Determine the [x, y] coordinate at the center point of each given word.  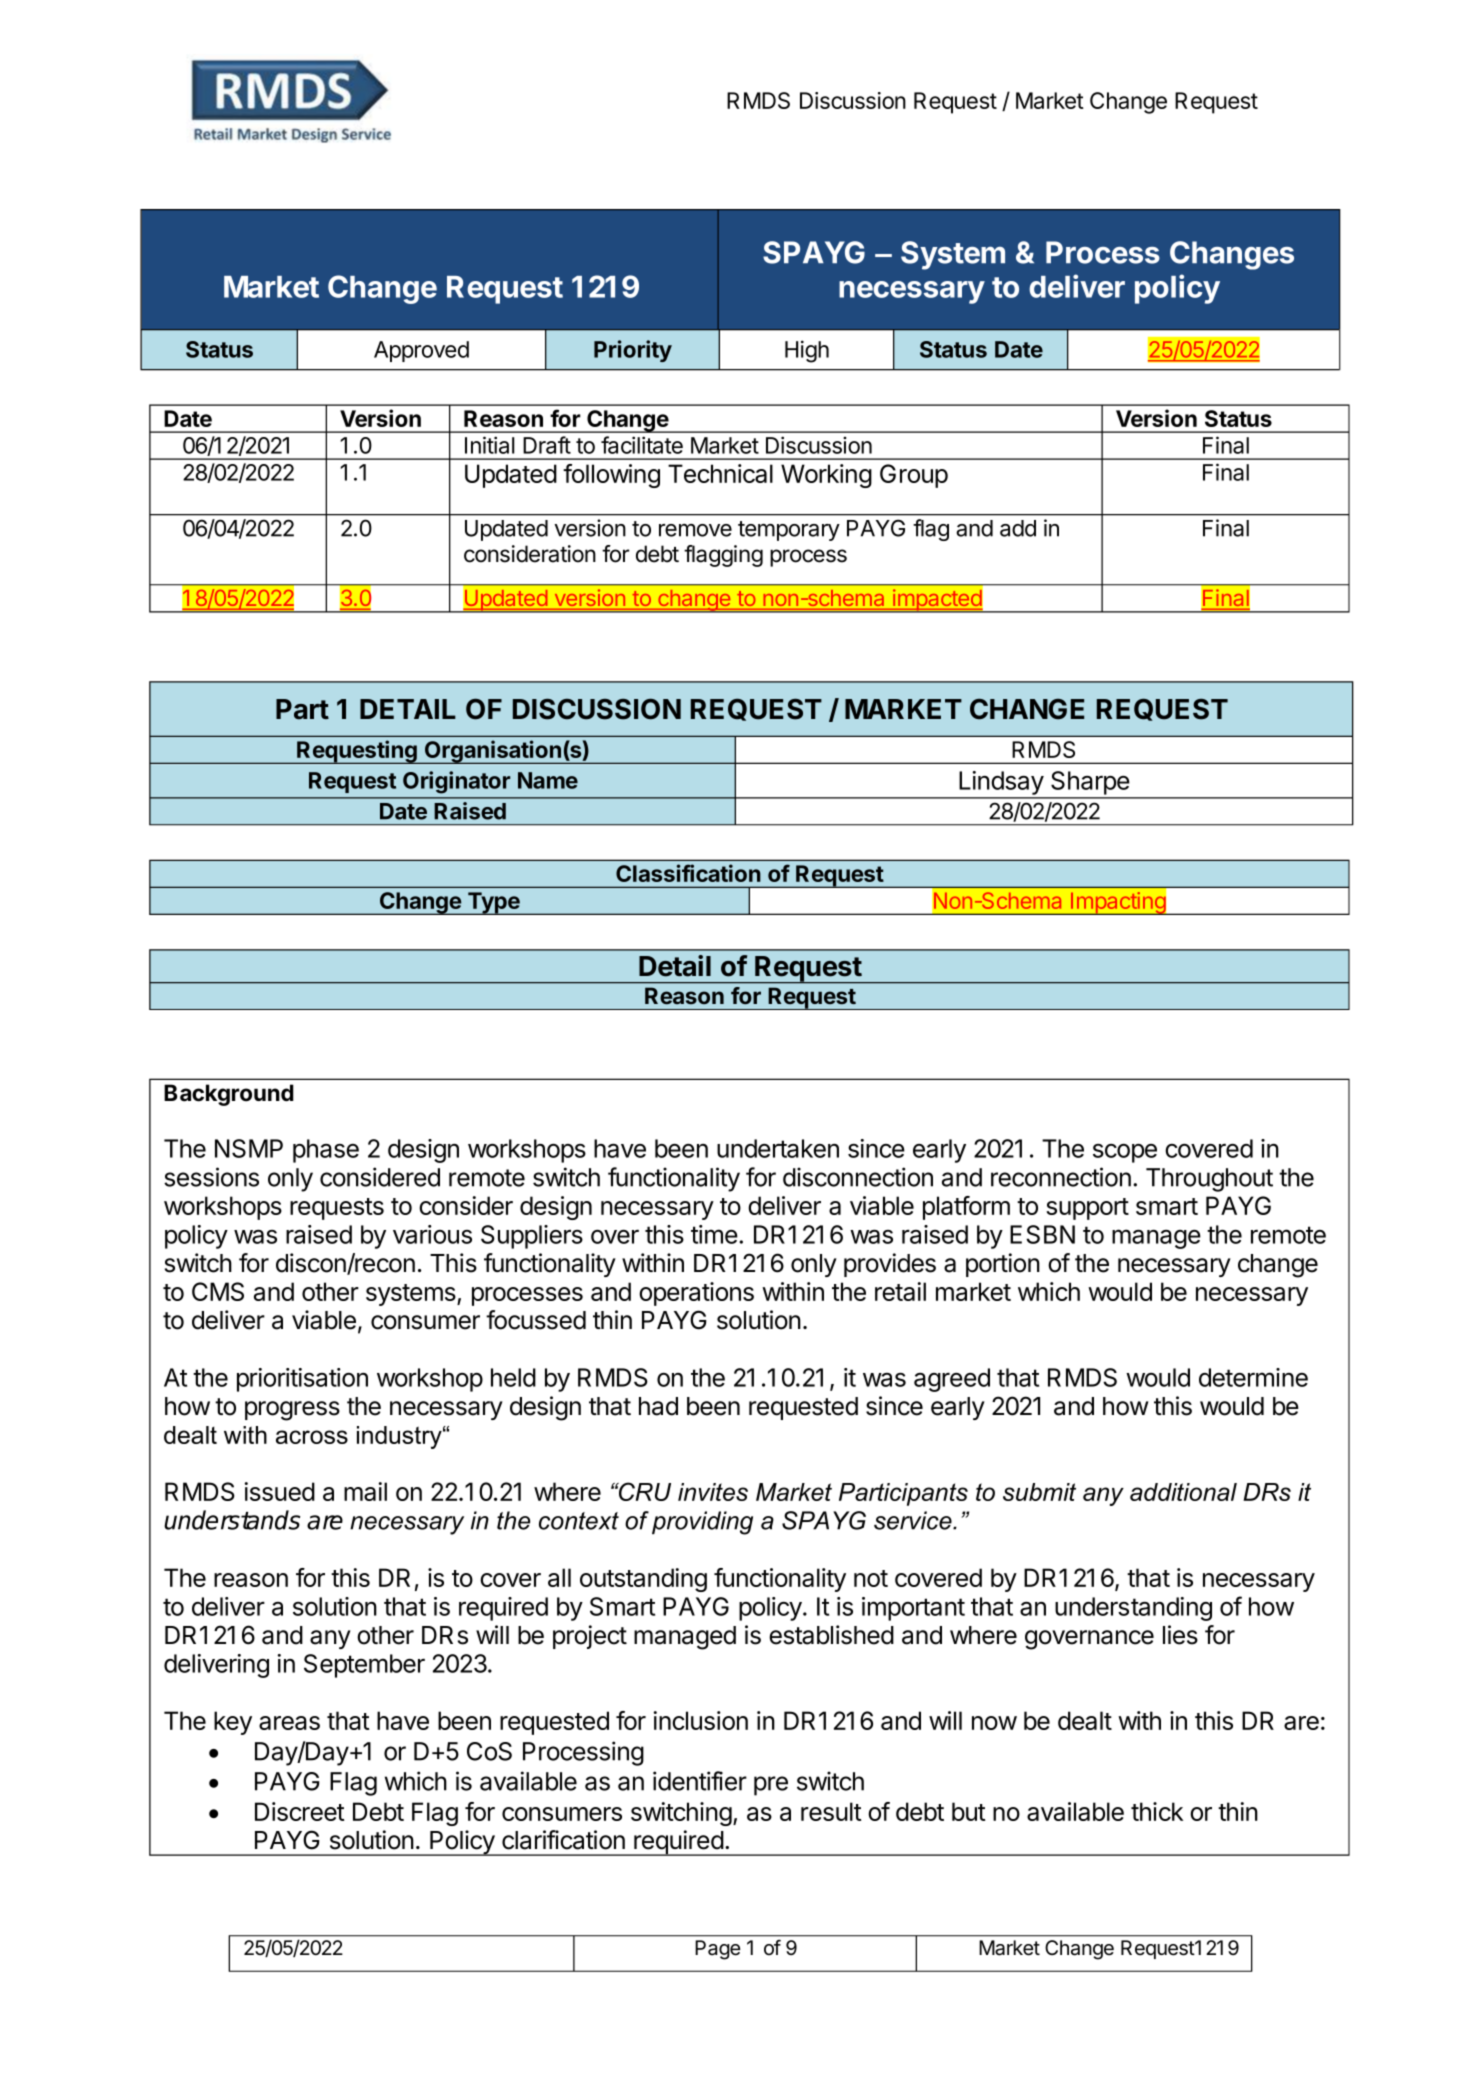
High [807, 351]
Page [717, 1950]
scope [1125, 1153]
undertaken [778, 1148]
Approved [421, 351]
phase [326, 1151]
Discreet [300, 1811]
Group [914, 476]
